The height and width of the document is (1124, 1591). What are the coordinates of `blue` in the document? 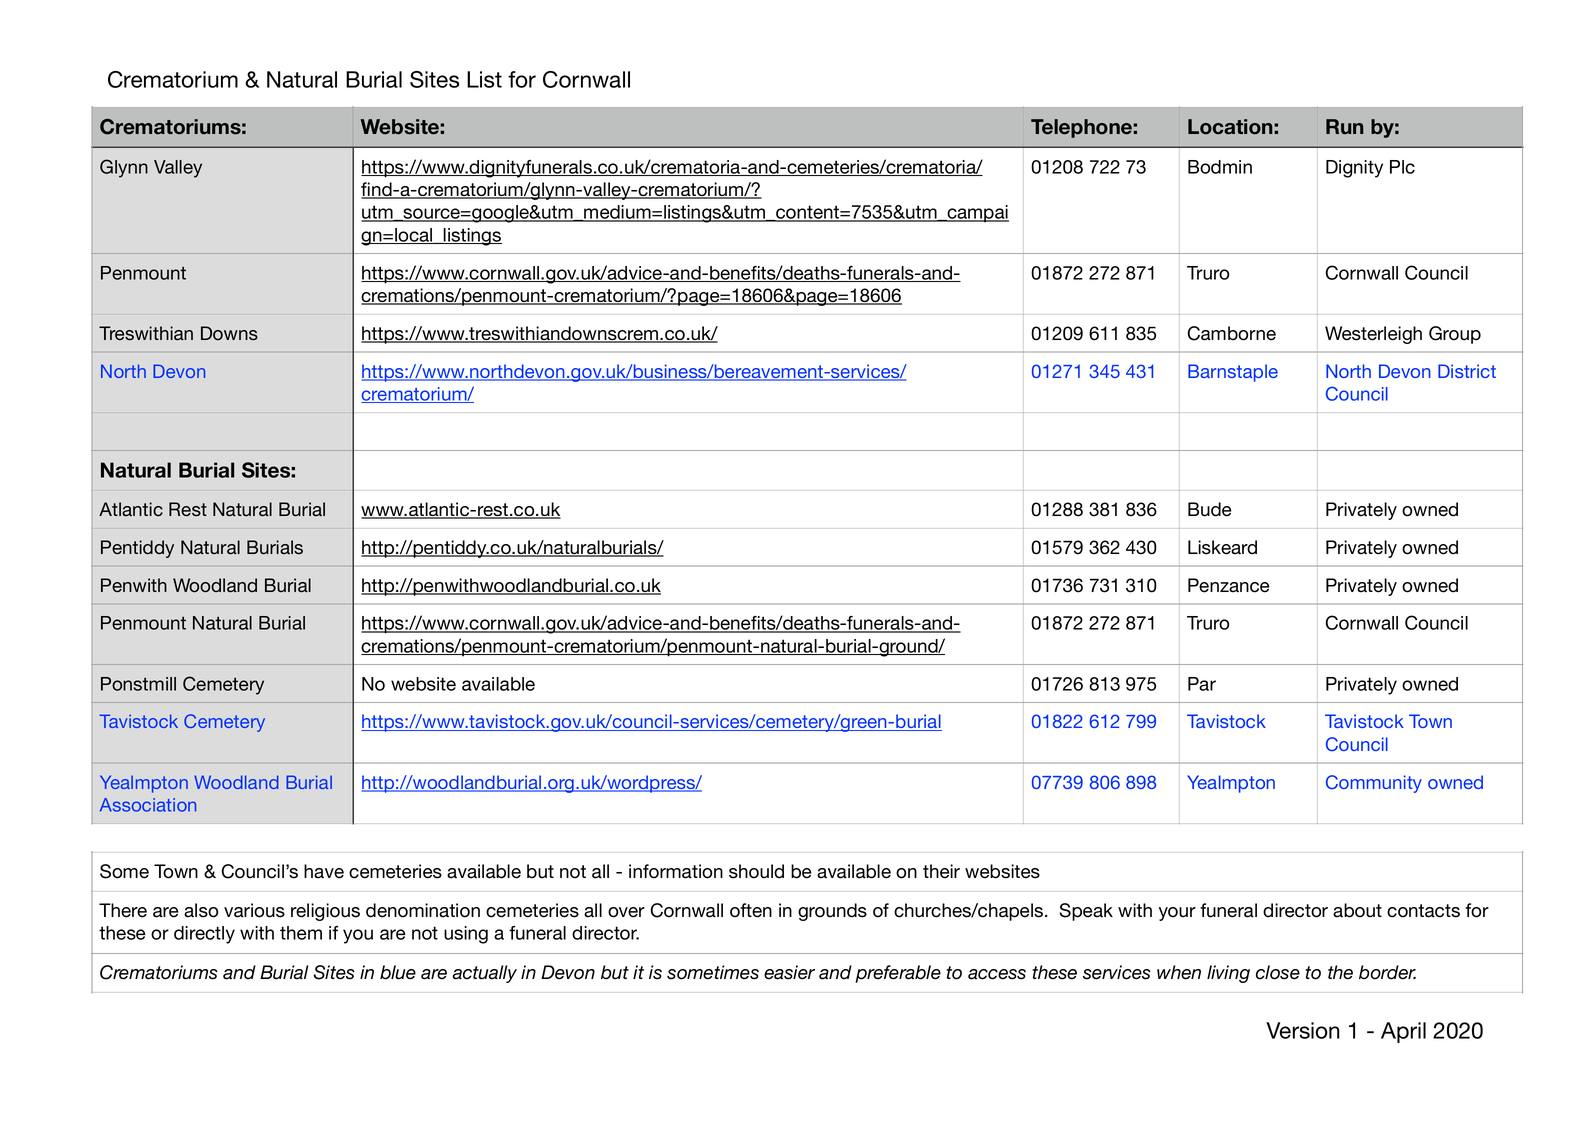 It's located at (398, 972).
